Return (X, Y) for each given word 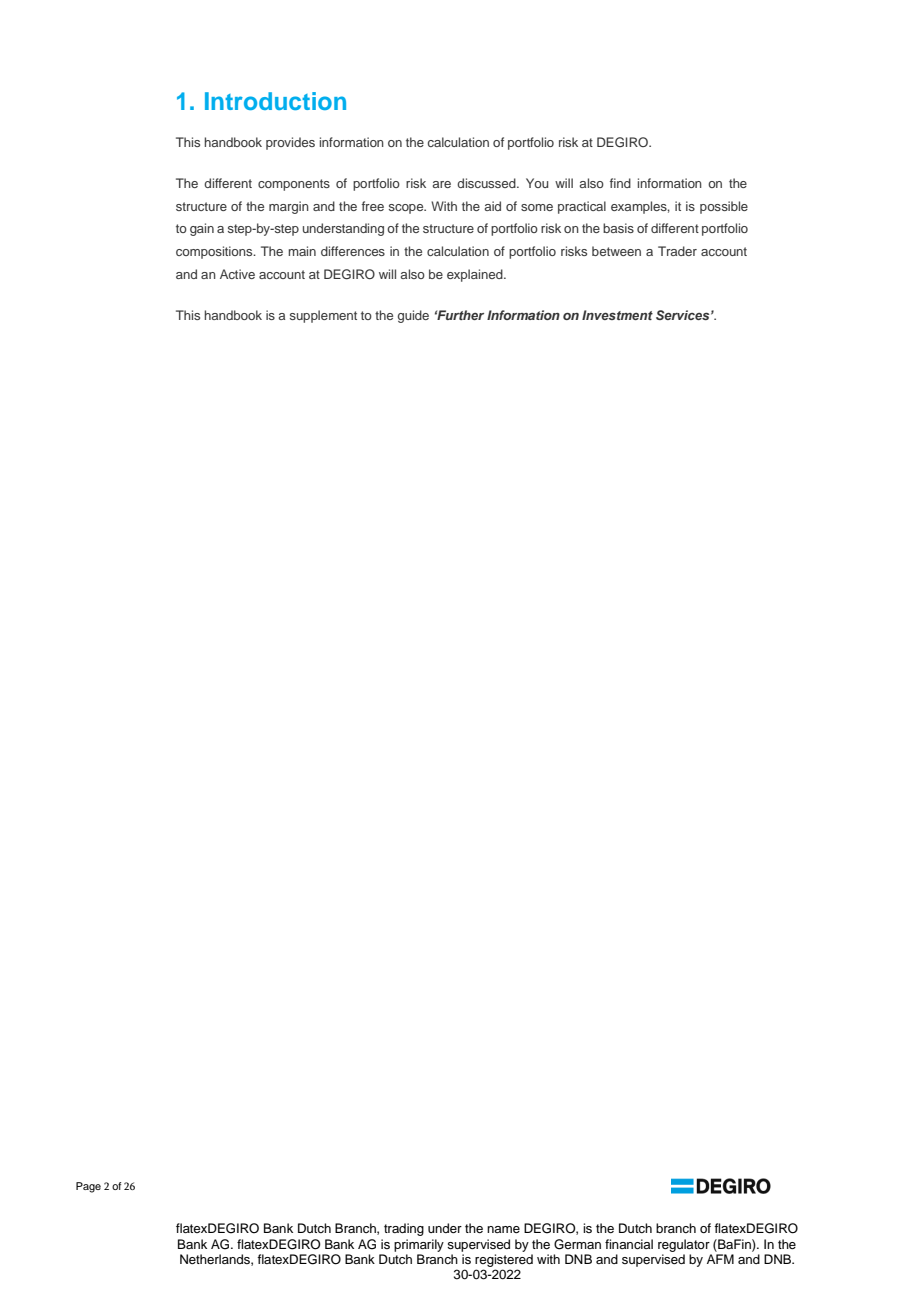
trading (404, 1229)
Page (88, 1187)
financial (629, 1244)
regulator (684, 1245)
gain (202, 229)
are (441, 184)
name (503, 1229)
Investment (617, 315)
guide (413, 316)
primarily (419, 1245)
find (620, 183)
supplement (323, 316)
